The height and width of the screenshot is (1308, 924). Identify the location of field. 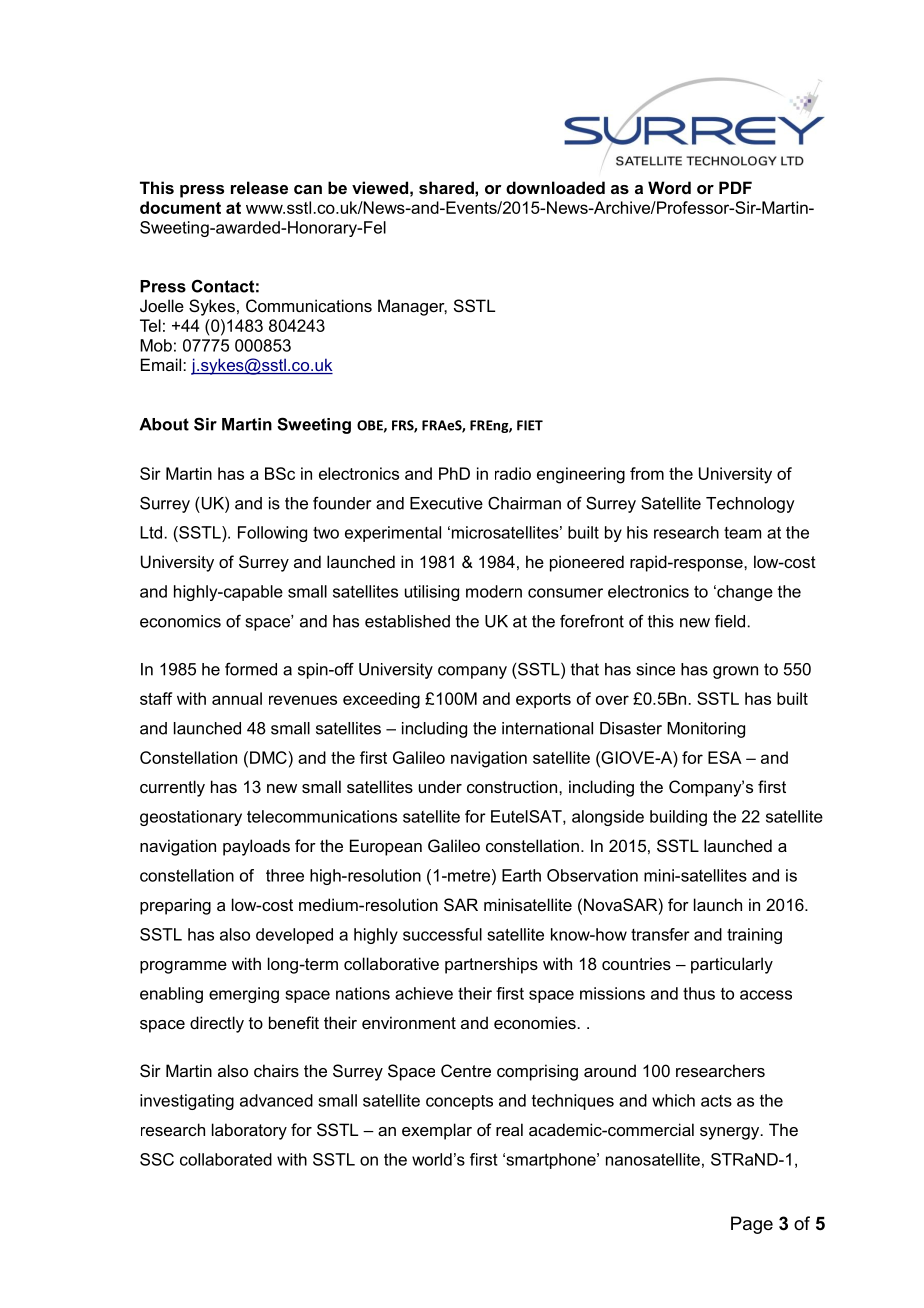
(730, 621).
